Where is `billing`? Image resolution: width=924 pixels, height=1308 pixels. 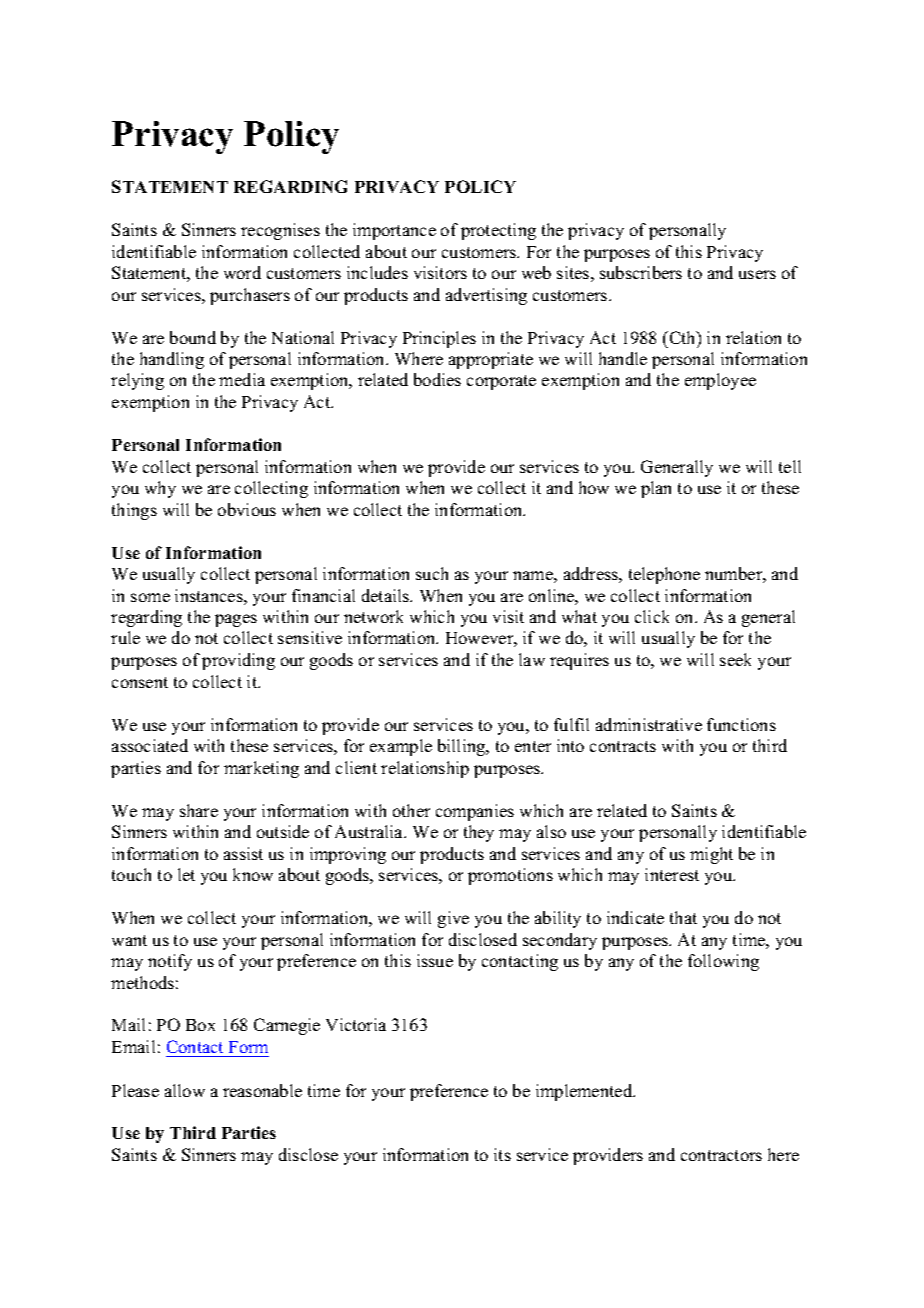 billing is located at coordinates (463, 747).
